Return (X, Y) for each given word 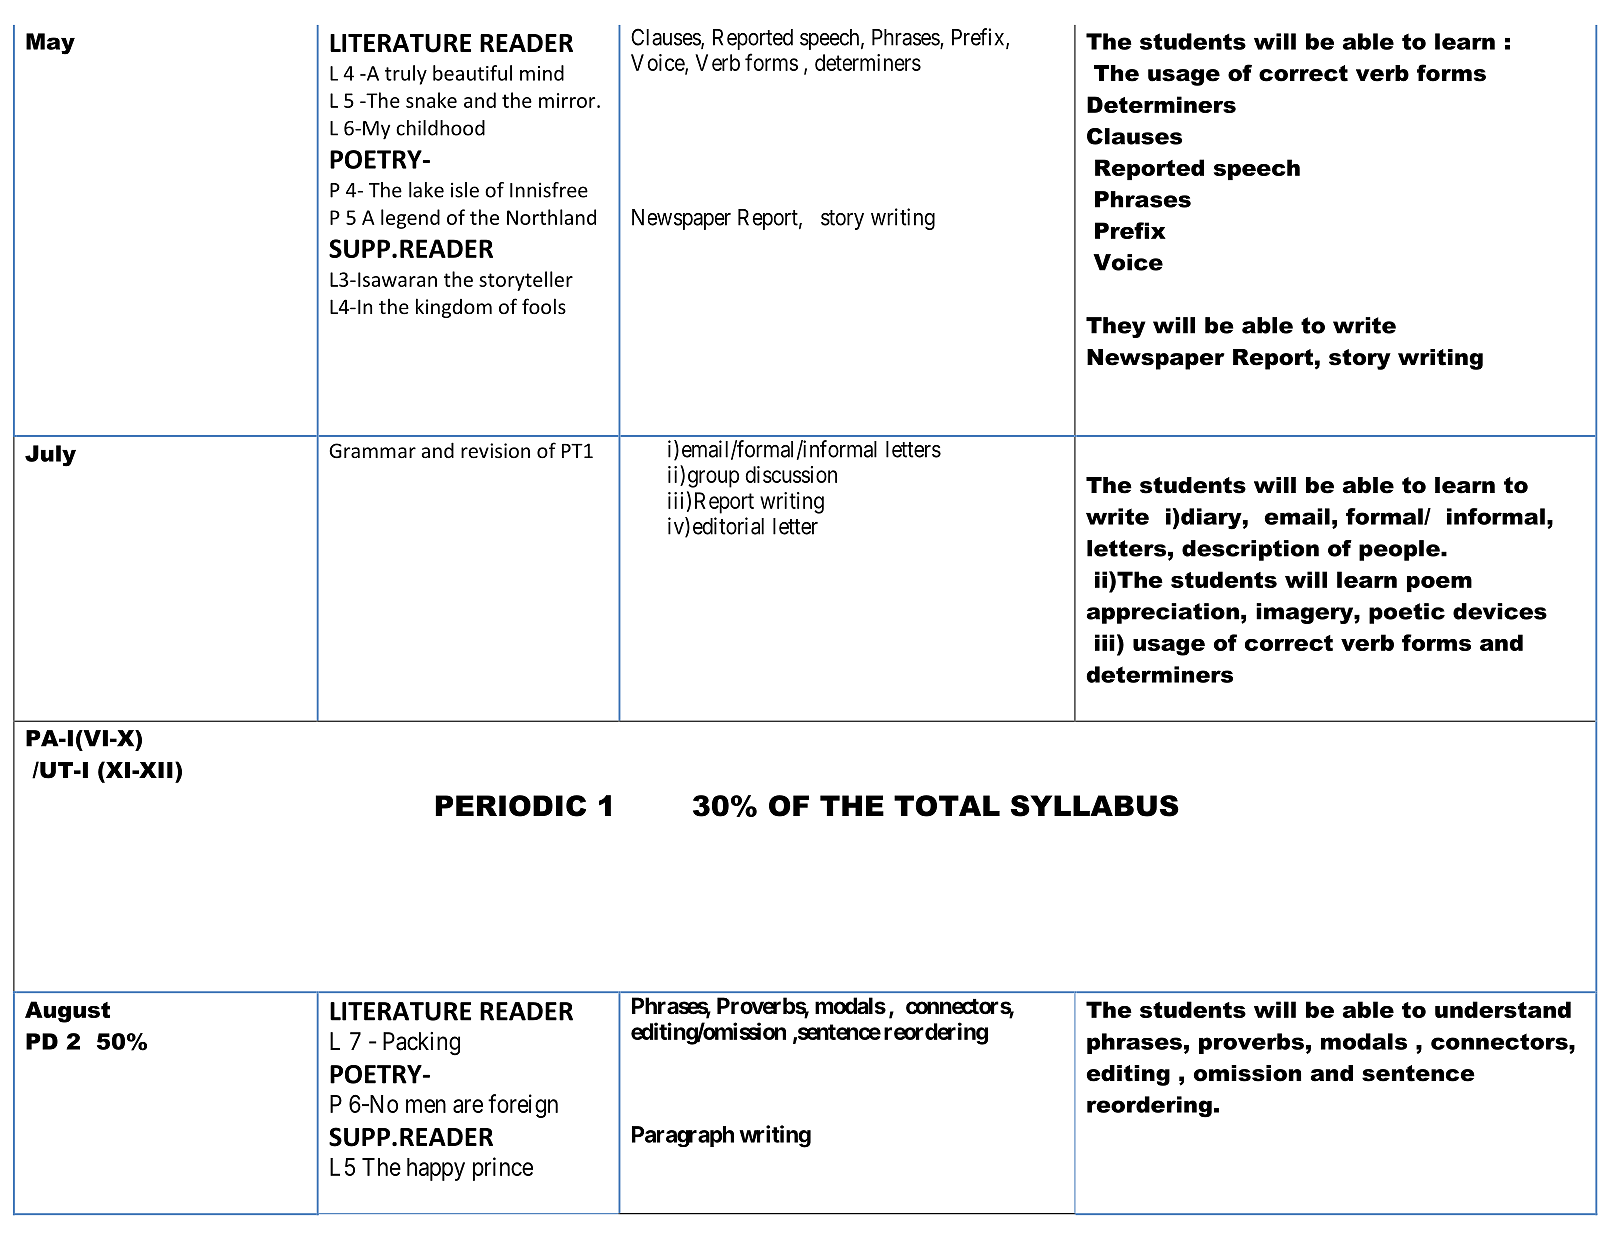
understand (1503, 1009)
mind (542, 73)
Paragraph (683, 1136)
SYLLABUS (1095, 806)
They (1116, 327)
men (426, 1106)
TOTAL (947, 806)
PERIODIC (511, 806)
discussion (791, 474)
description (1250, 550)
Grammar (372, 450)
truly (406, 75)
